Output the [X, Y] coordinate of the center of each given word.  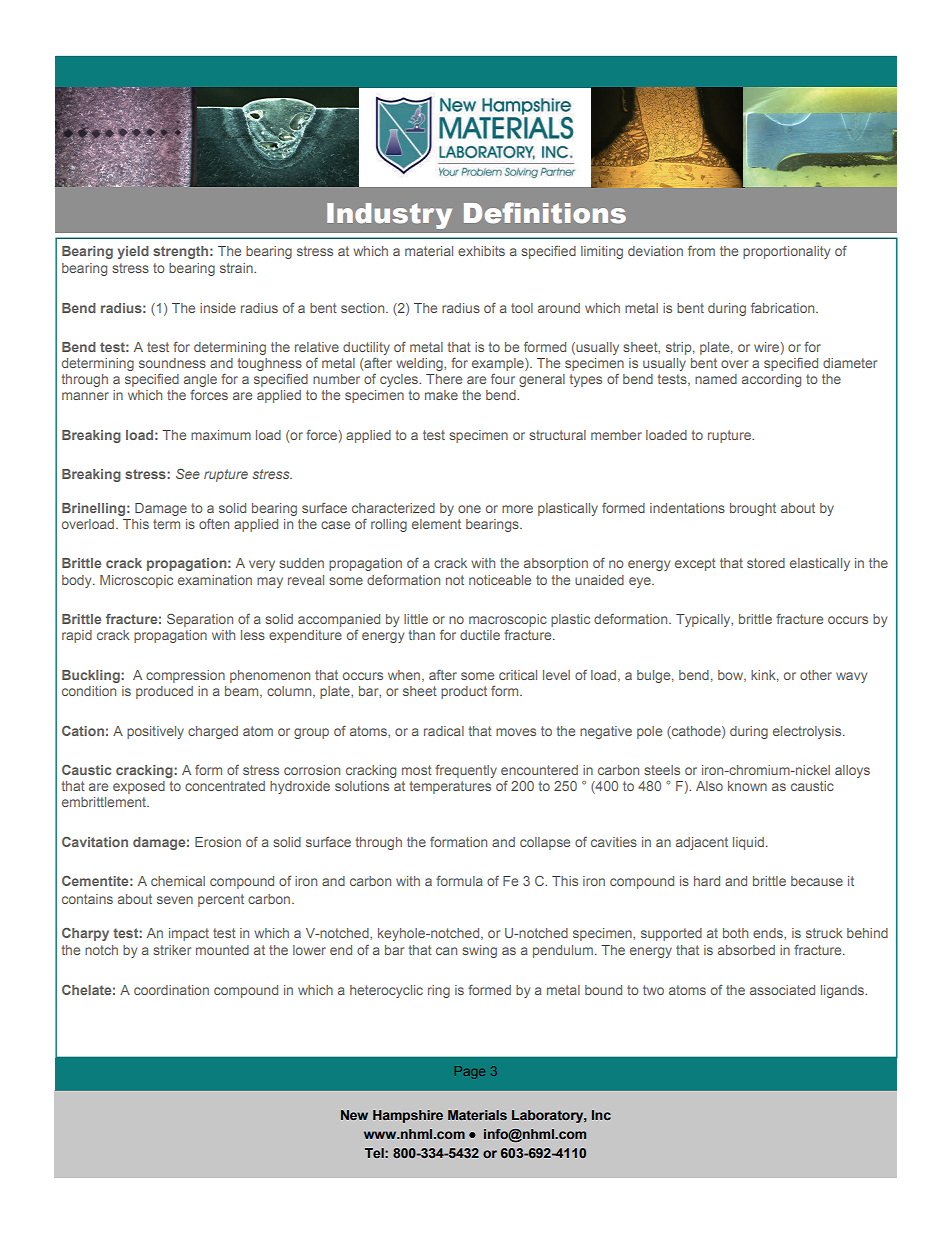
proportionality [786, 252]
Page [470, 1072]
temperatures [450, 787]
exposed [139, 787]
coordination [171, 990]
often [214, 524]
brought [753, 509]
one [469, 509]
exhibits [481, 251]
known [747, 786]
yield [133, 252]
